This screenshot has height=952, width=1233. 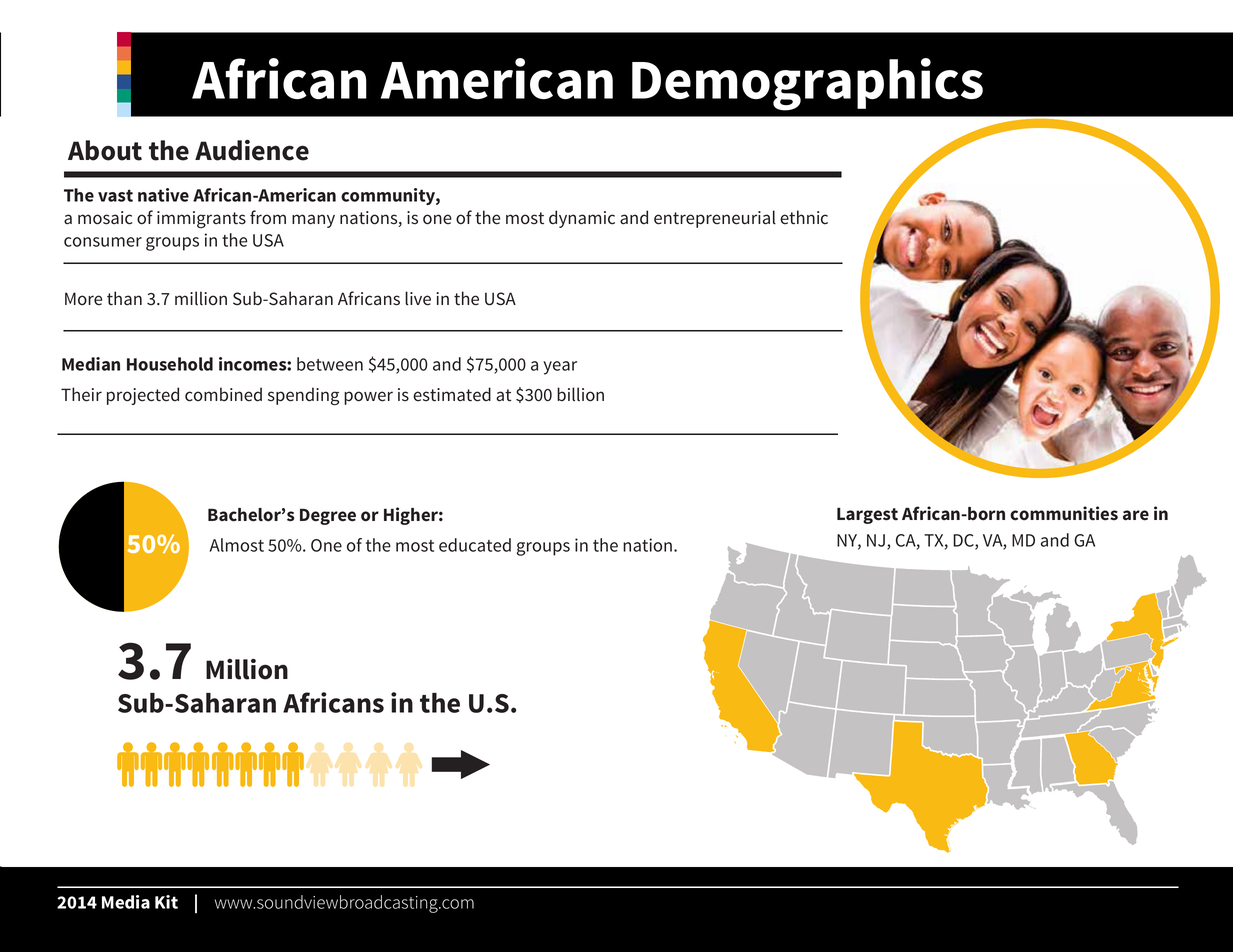 What do you see at coordinates (166, 902) in the screenshot?
I see `Kit` at bounding box center [166, 902].
